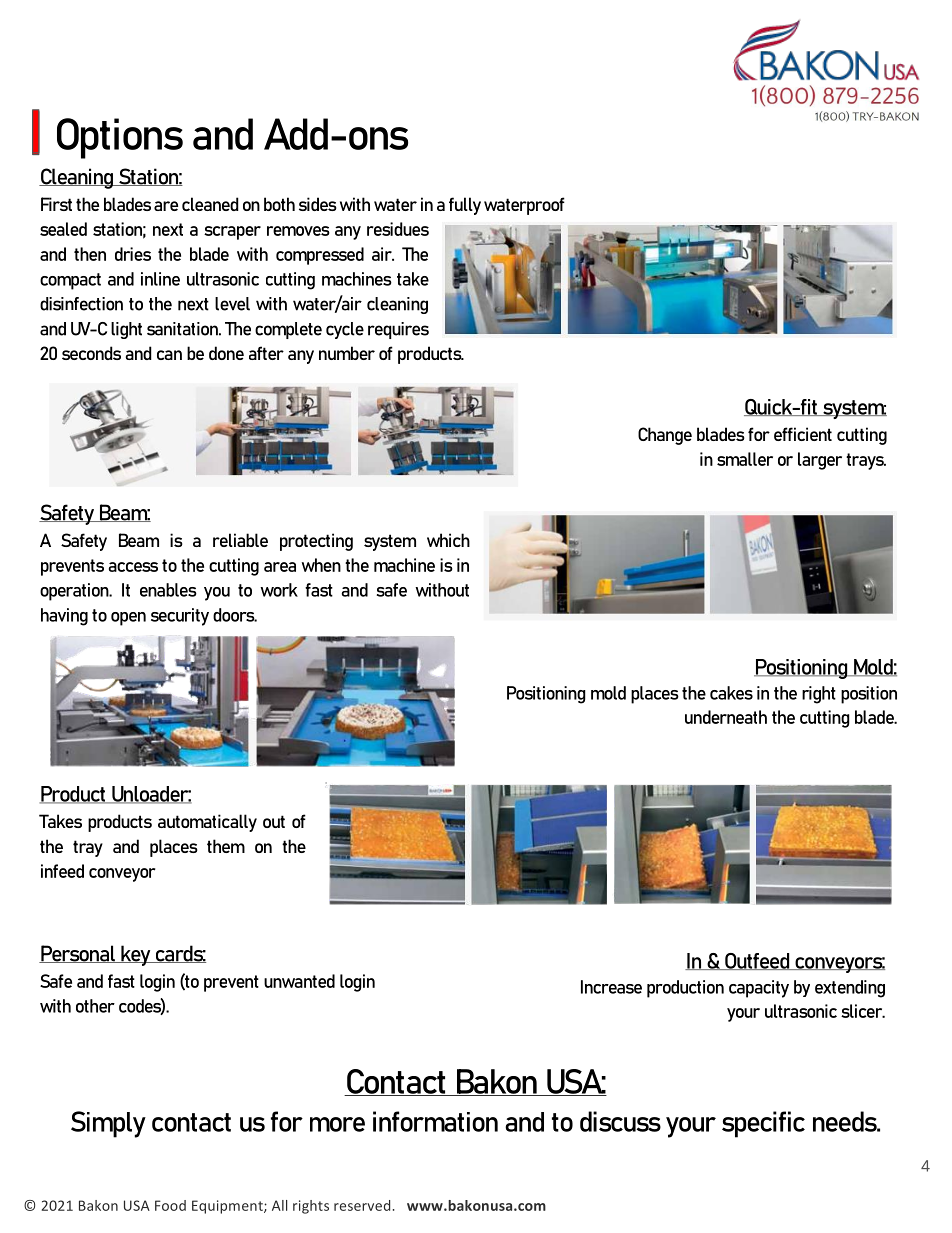  What do you see at coordinates (763, 1124) in the screenshot?
I see `specific` at bounding box center [763, 1124].
